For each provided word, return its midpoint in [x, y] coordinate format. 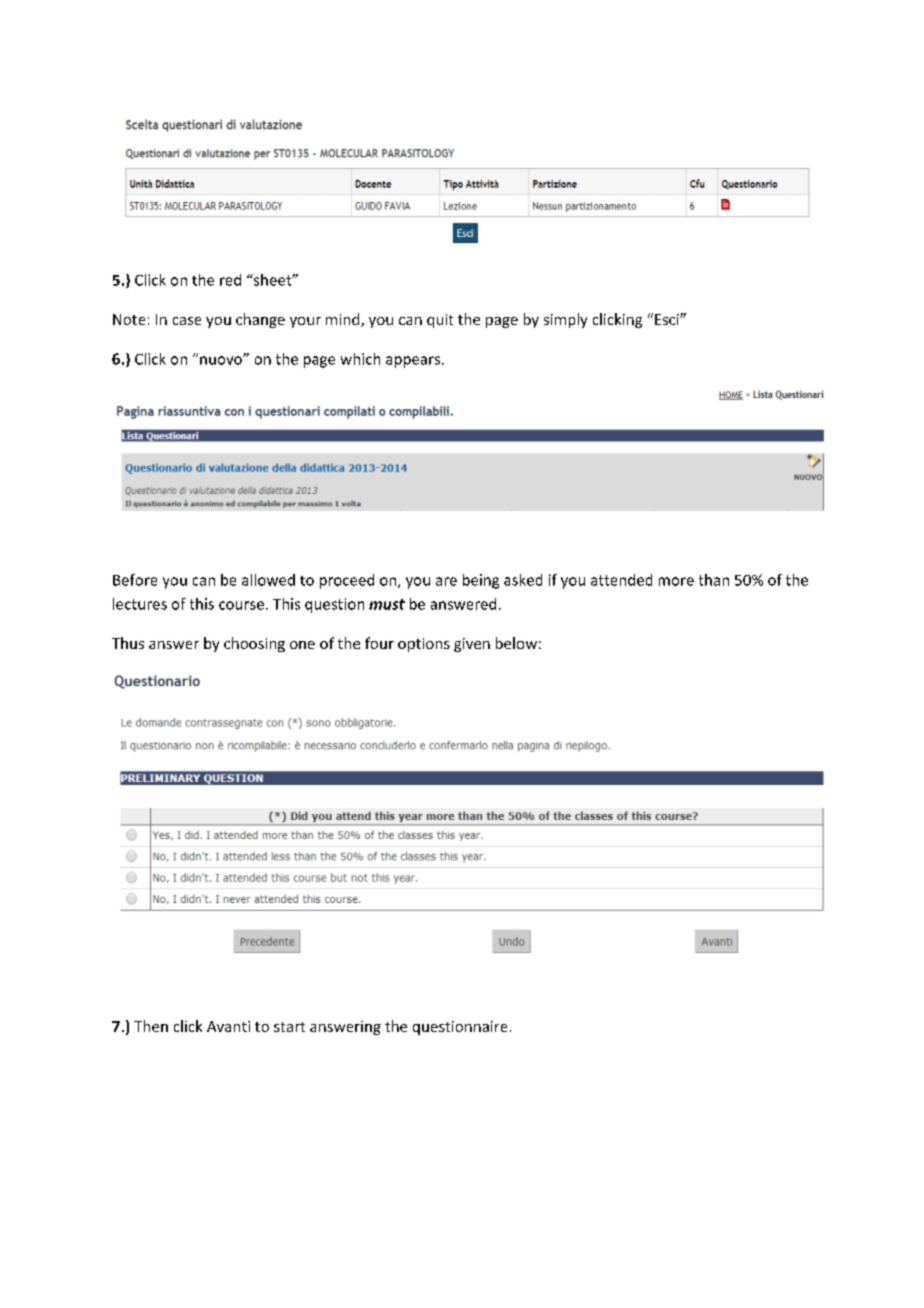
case [187, 321]
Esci [668, 319]
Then [151, 1026]
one [302, 645]
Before [135, 580]
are [446, 581]
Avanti [228, 1026]
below [516, 643]
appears [413, 362]
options [424, 645]
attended [621, 580]
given [472, 645]
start [289, 1027]
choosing [254, 644]
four [379, 643]
